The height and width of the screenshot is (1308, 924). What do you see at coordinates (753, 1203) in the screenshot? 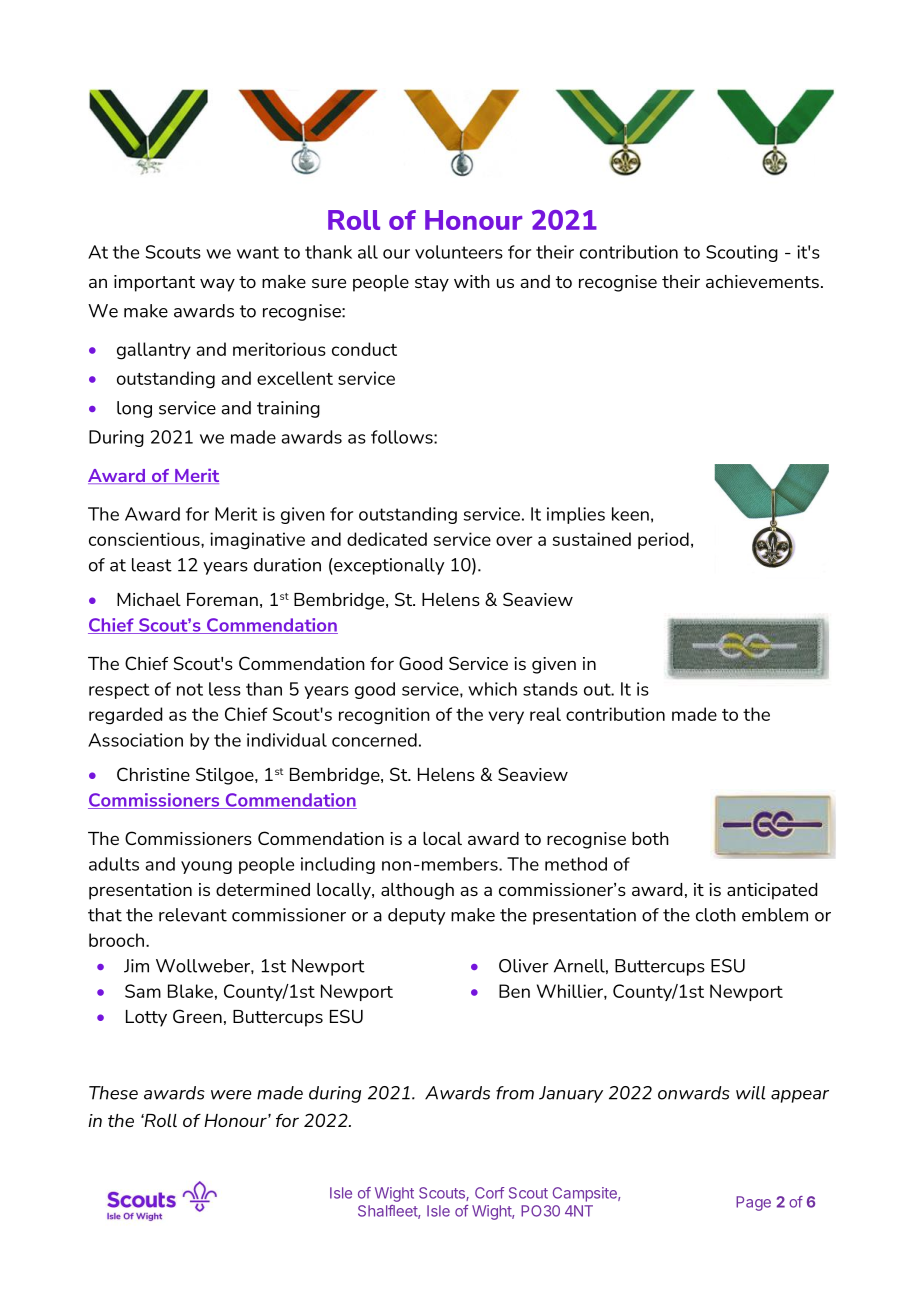
I see `Page` at bounding box center [753, 1203].
